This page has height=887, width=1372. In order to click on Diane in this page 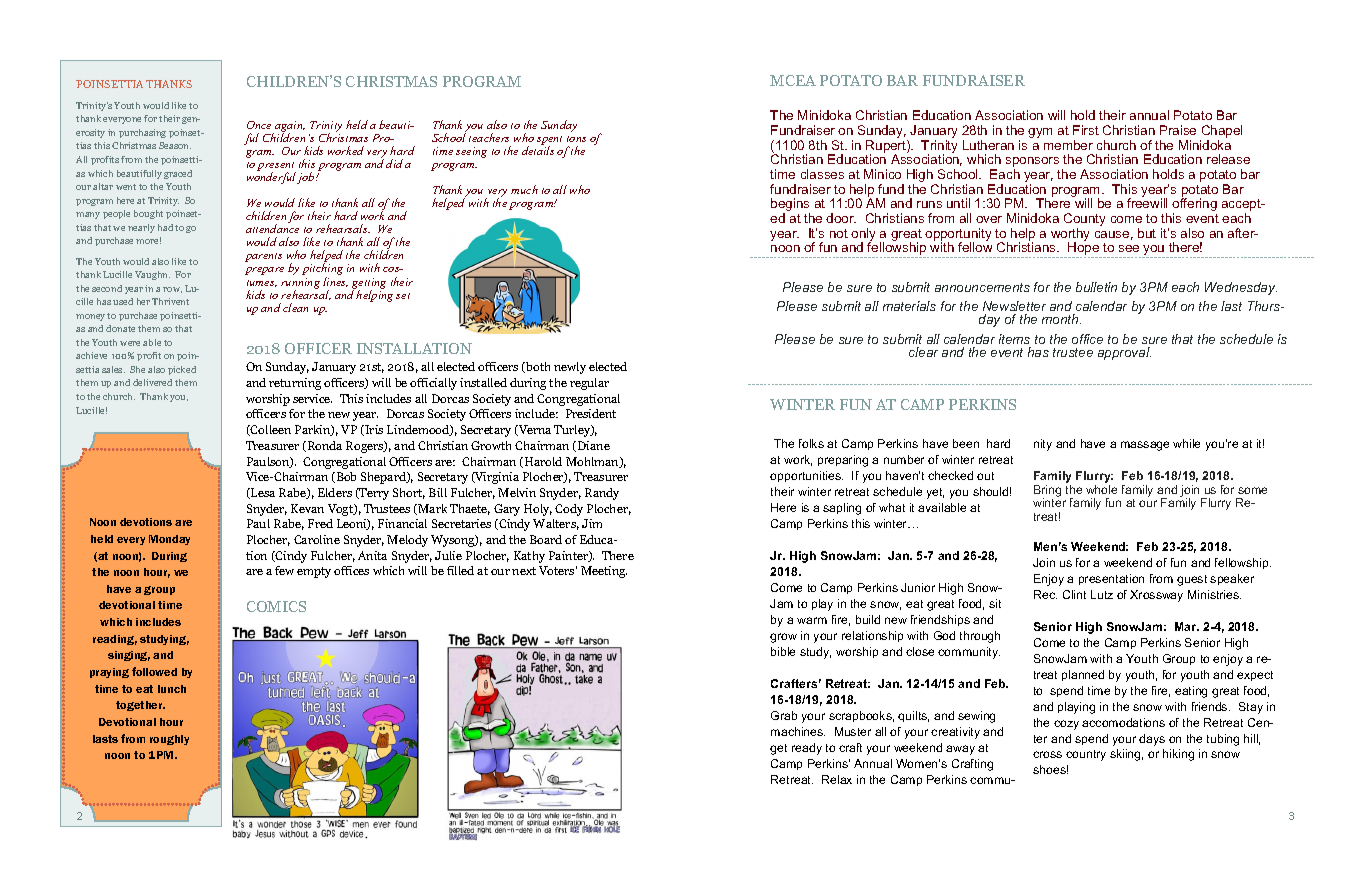, I will do `click(594, 445)`.
